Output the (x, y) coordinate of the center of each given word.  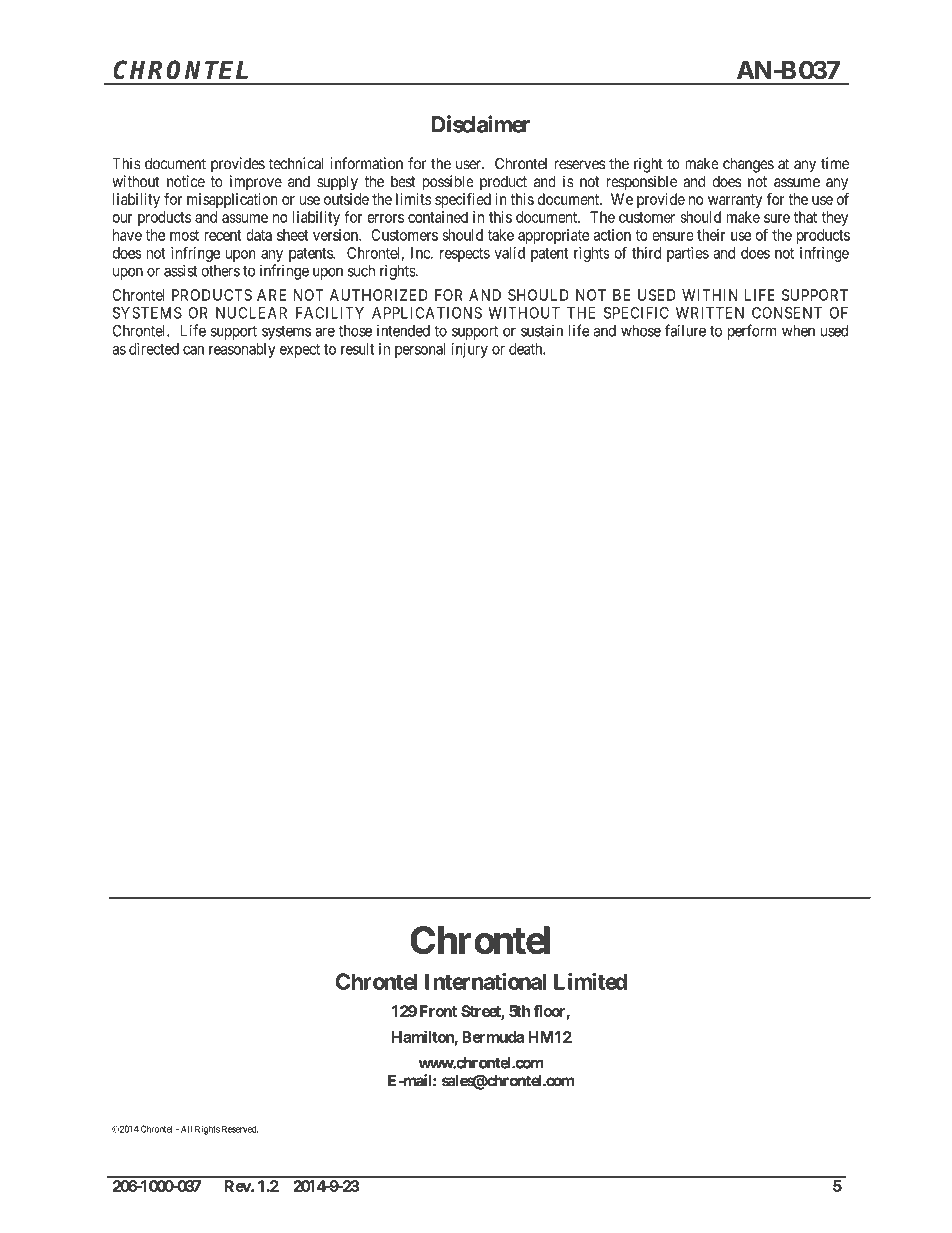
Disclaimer (481, 124)
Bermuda (493, 1037)
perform (752, 332)
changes (748, 165)
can (193, 350)
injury (470, 350)
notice (186, 181)
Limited (590, 981)
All (186, 1129)
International (485, 981)
